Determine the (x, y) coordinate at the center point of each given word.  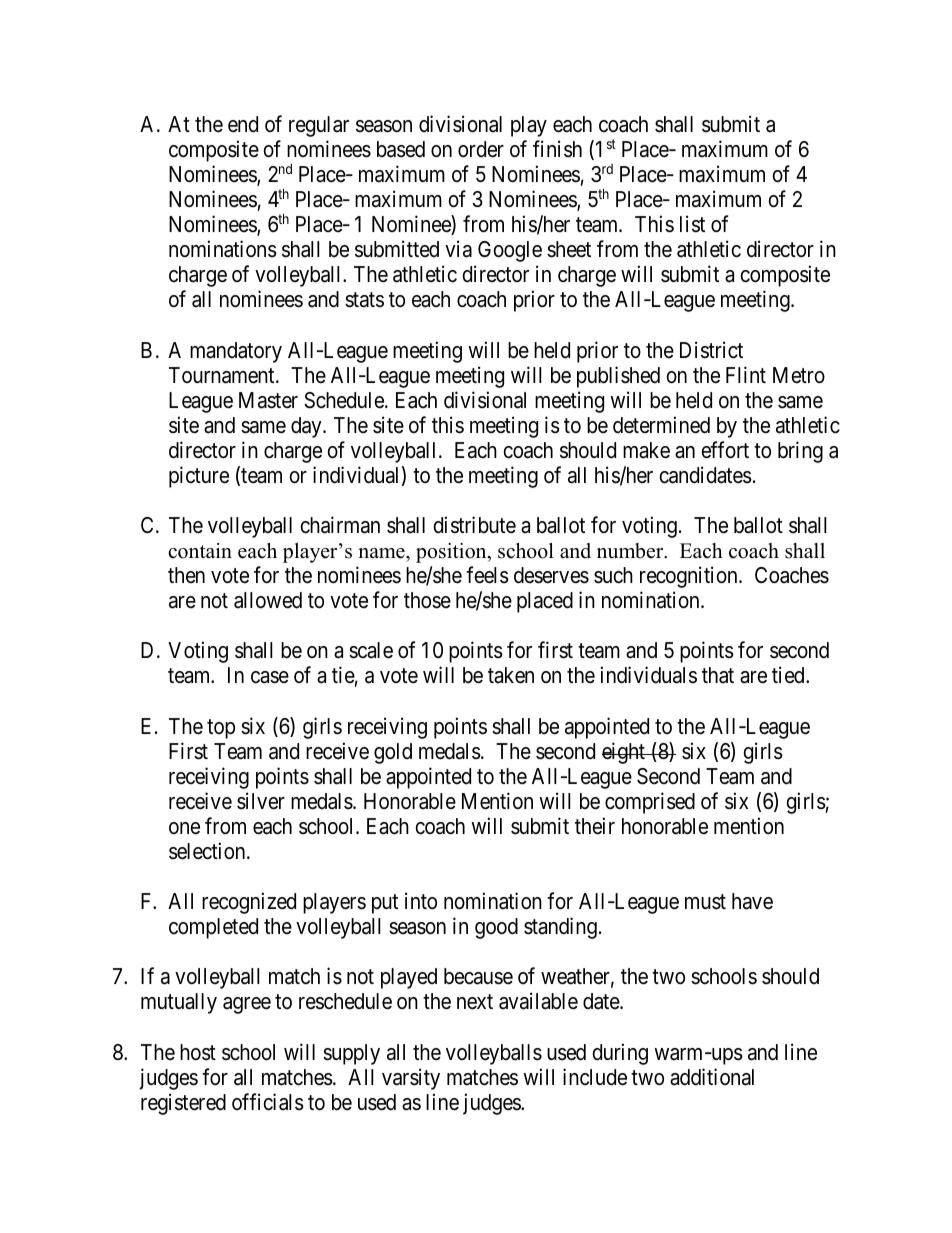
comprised (650, 803)
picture (199, 477)
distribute (474, 525)
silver (261, 801)
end (243, 124)
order (481, 149)
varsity (411, 1079)
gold (393, 753)
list (692, 224)
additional (712, 1077)
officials (268, 1102)
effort (725, 450)
